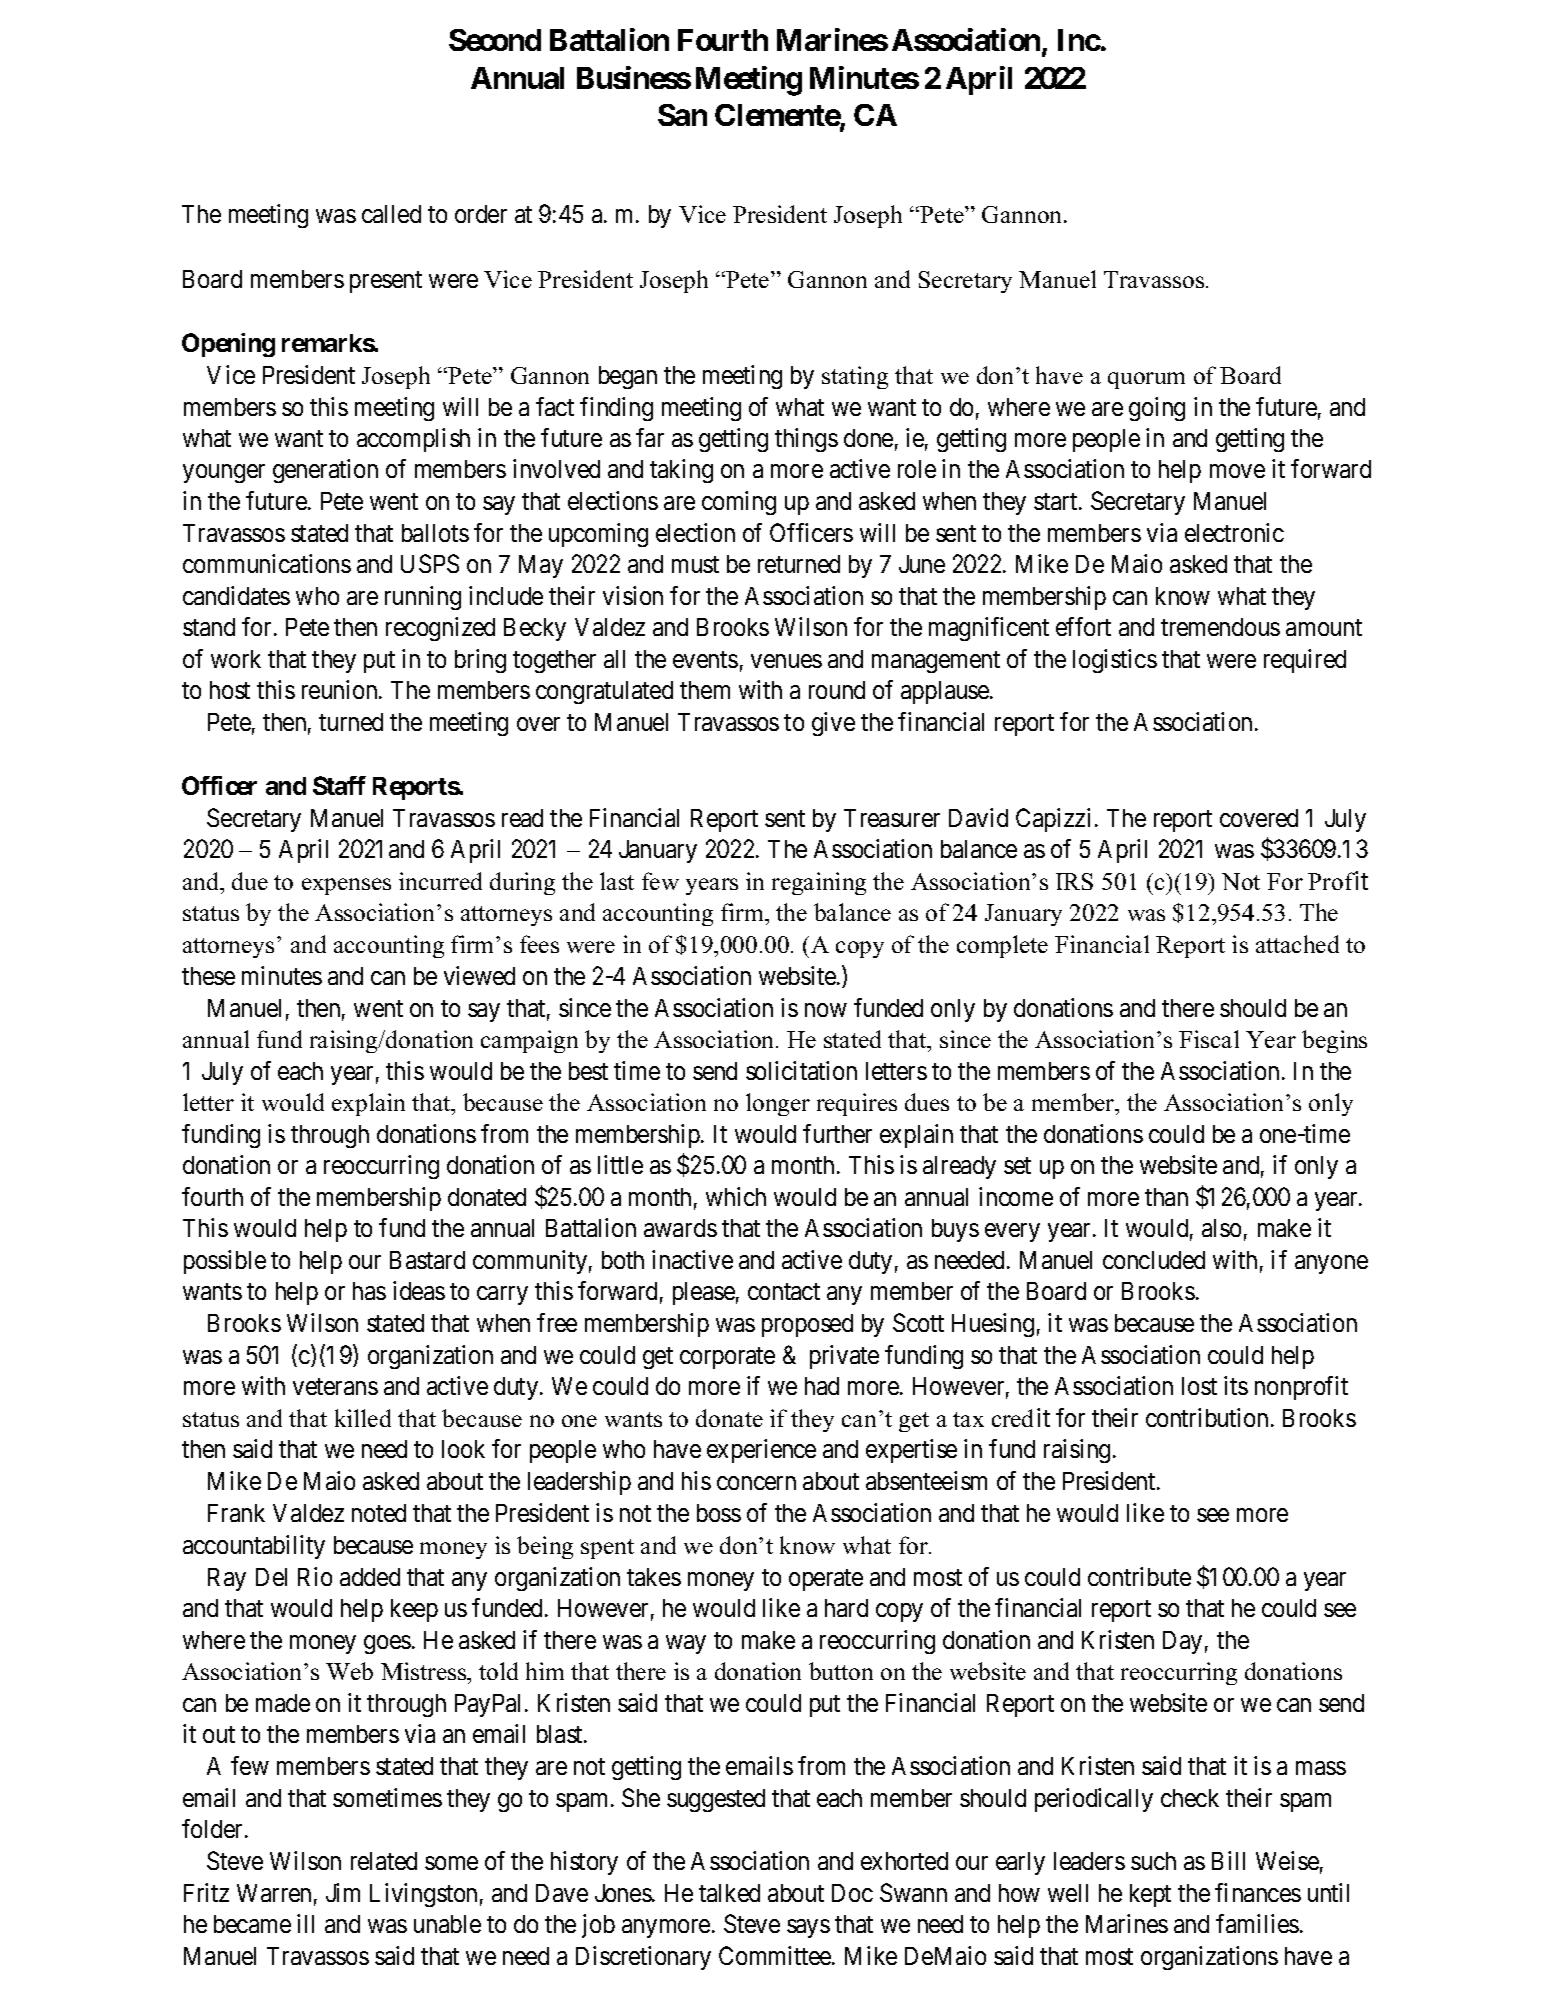 The width and height of the screenshot is (1555, 2012). What do you see at coordinates (729, 1893) in the screenshot?
I see `talked` at bounding box center [729, 1893].
